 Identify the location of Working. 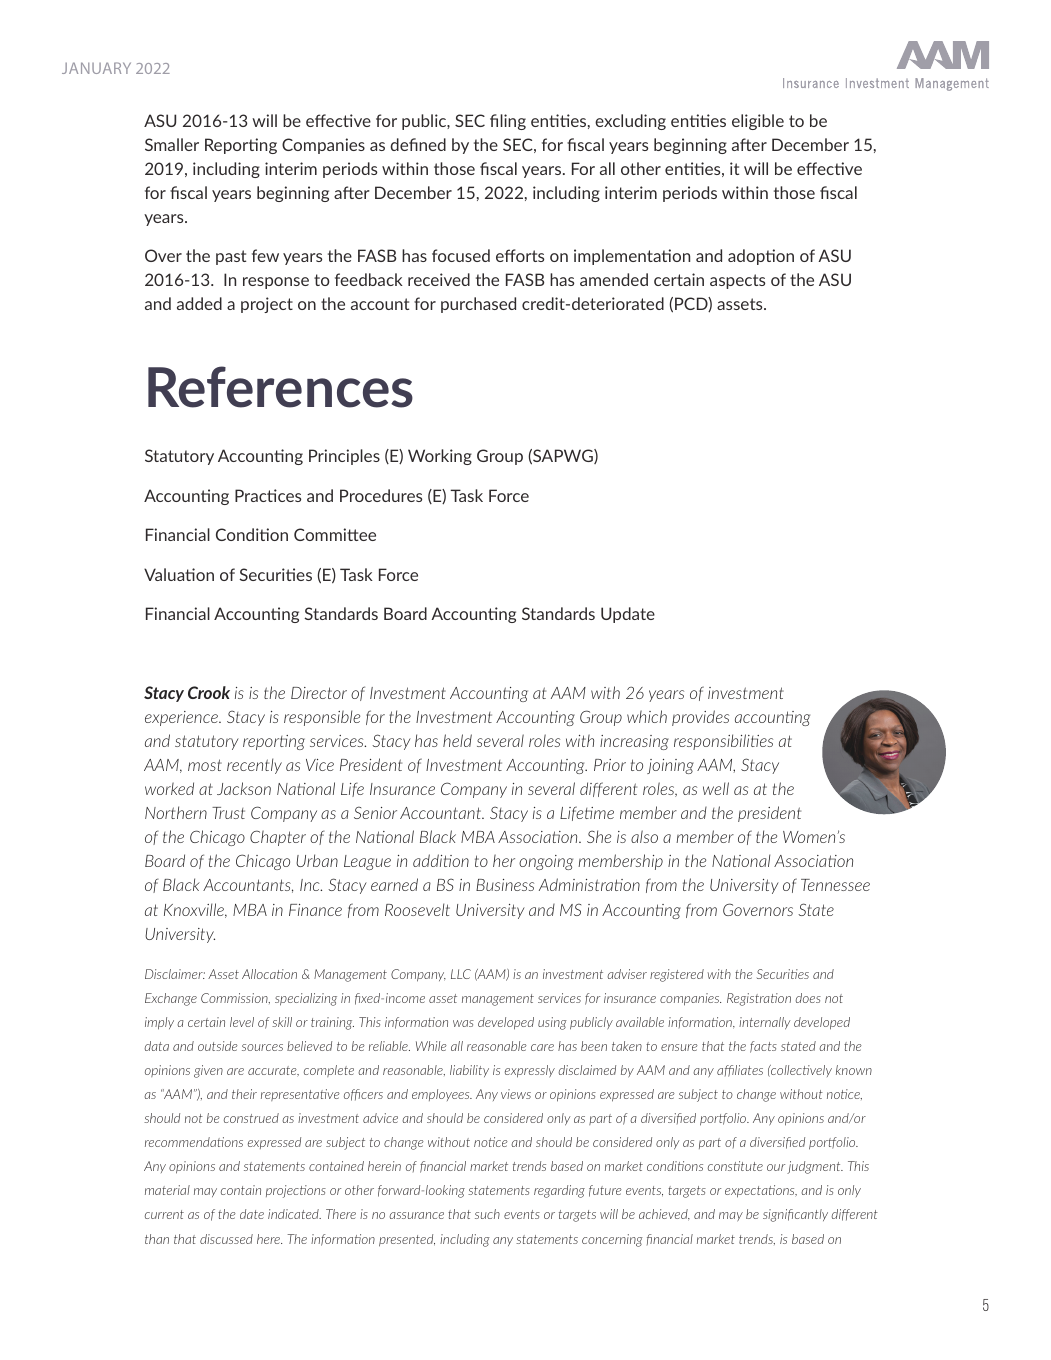
(440, 457).
